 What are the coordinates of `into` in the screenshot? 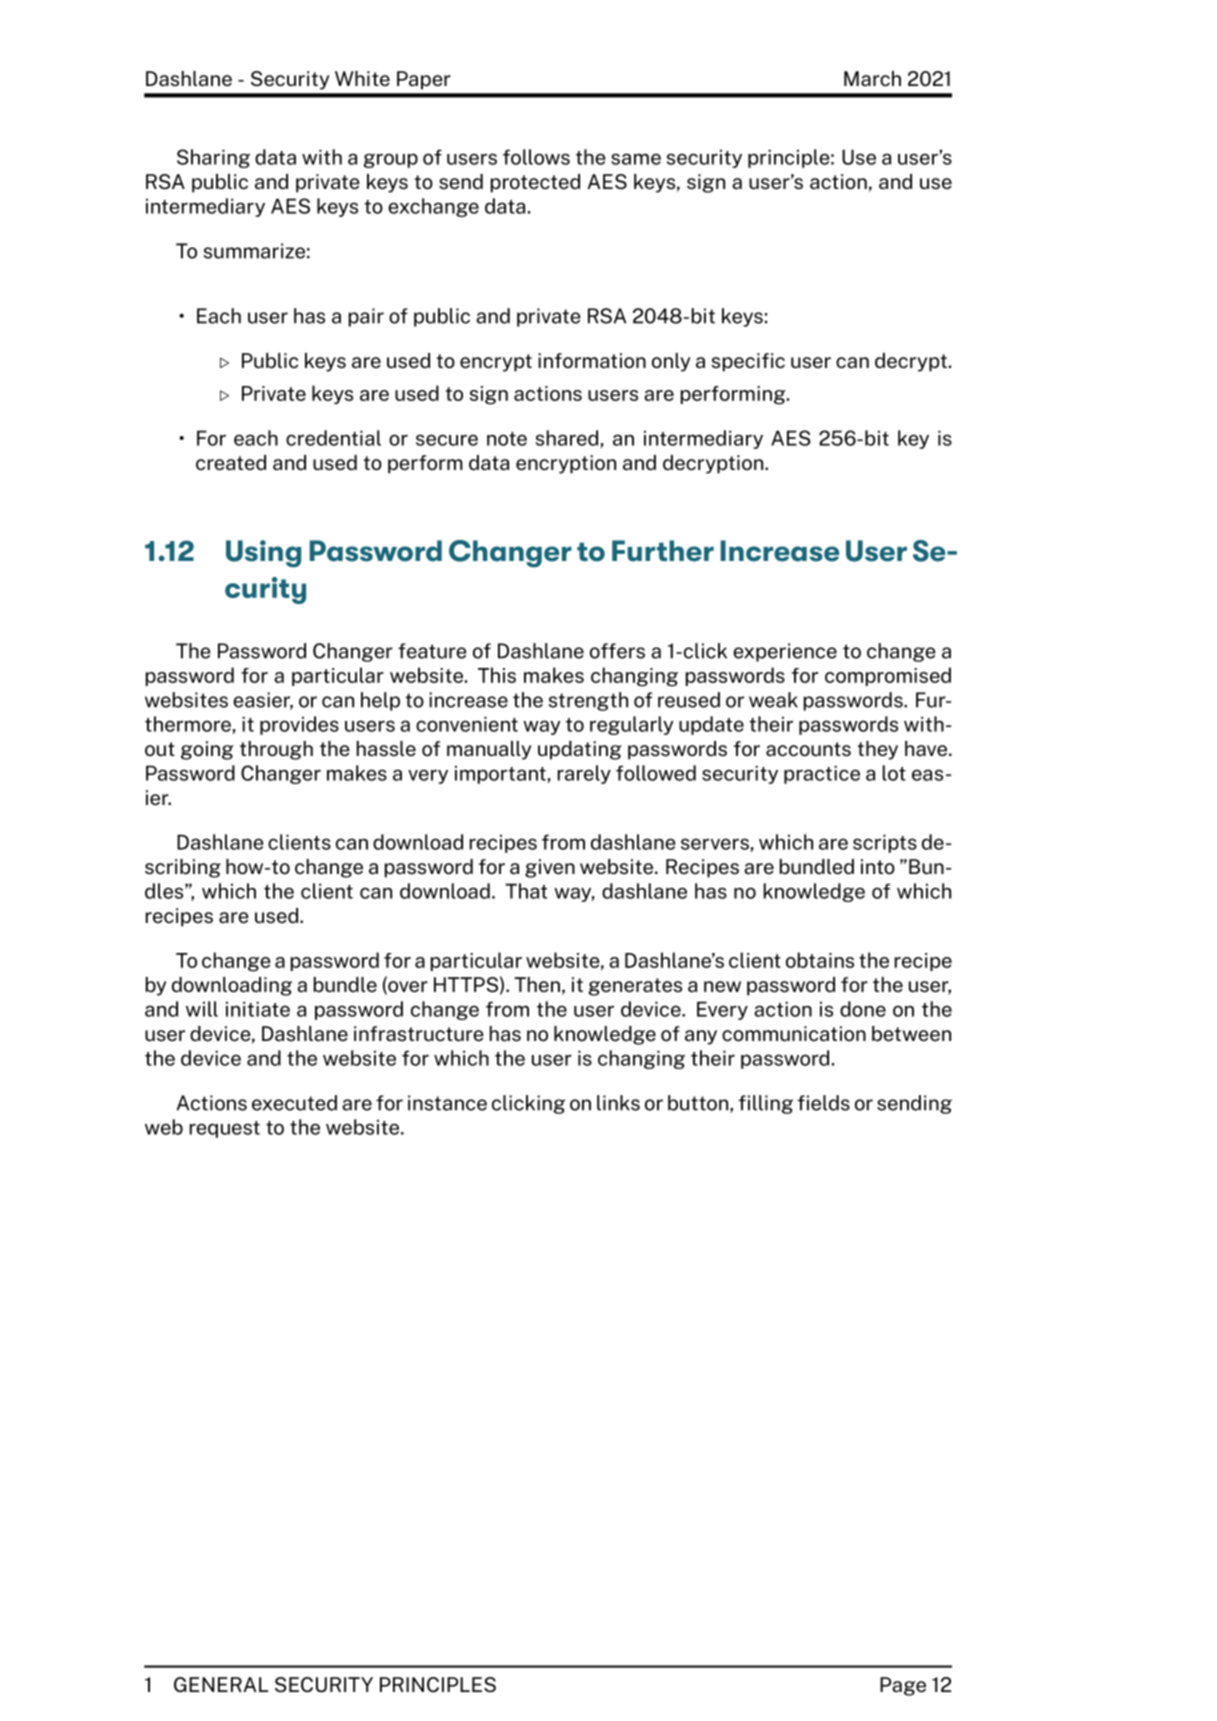 It's located at (878, 867).
